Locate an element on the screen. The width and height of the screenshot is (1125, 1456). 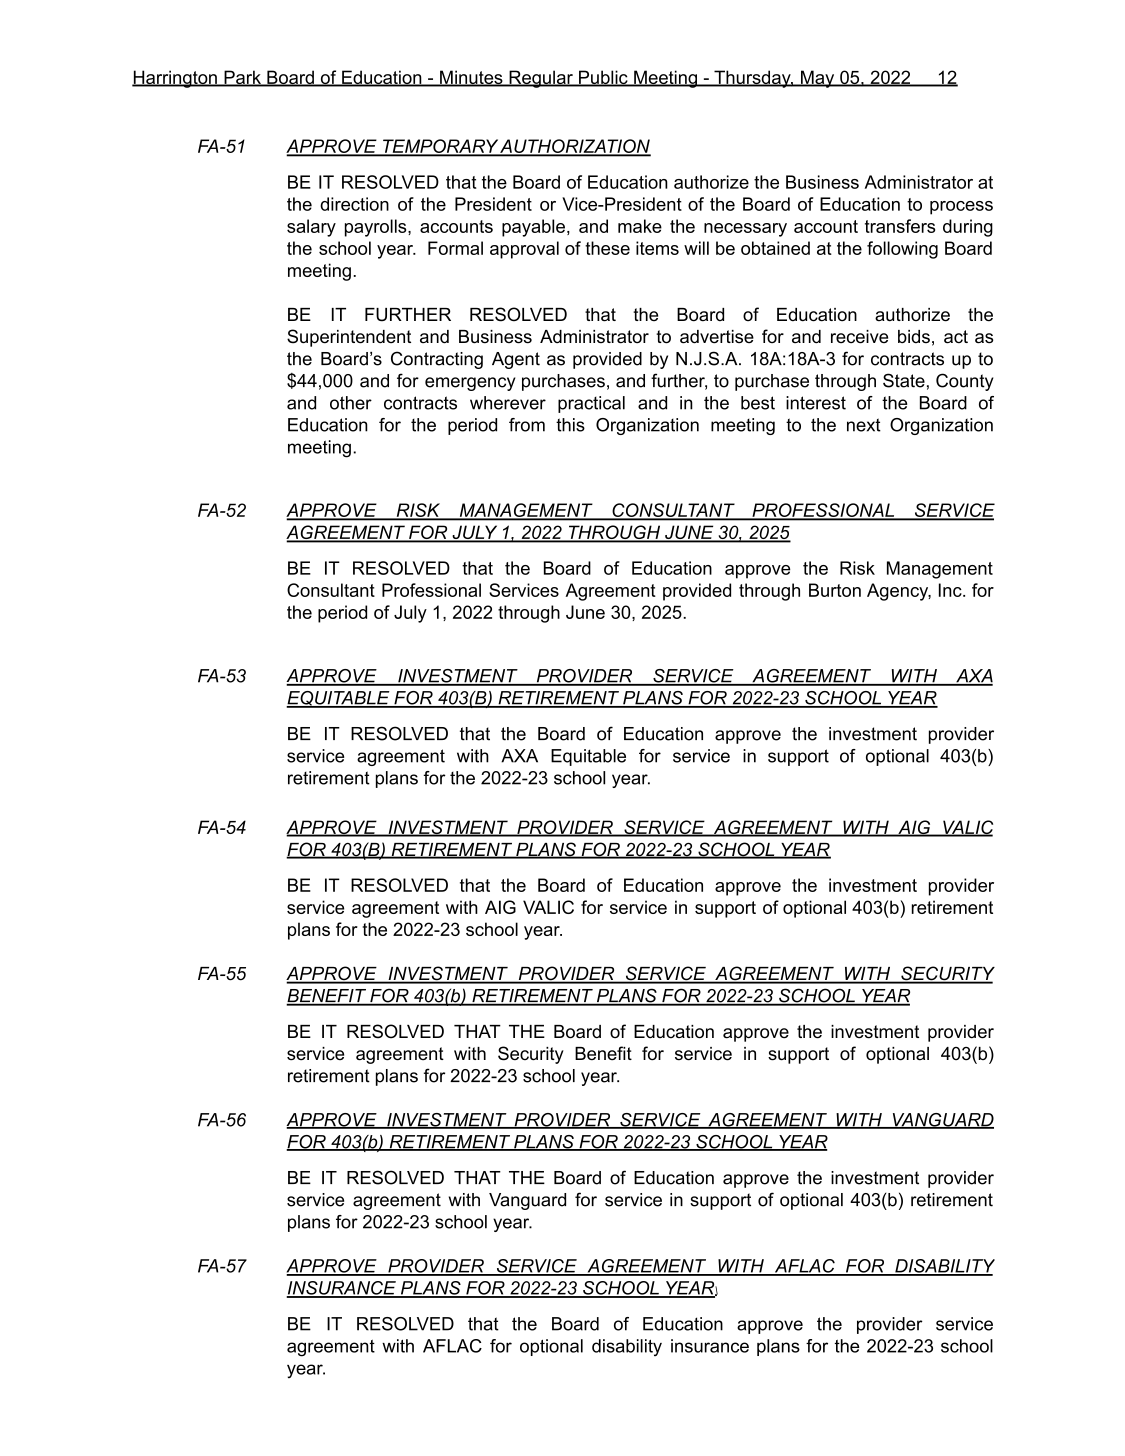
next is located at coordinates (864, 425).
